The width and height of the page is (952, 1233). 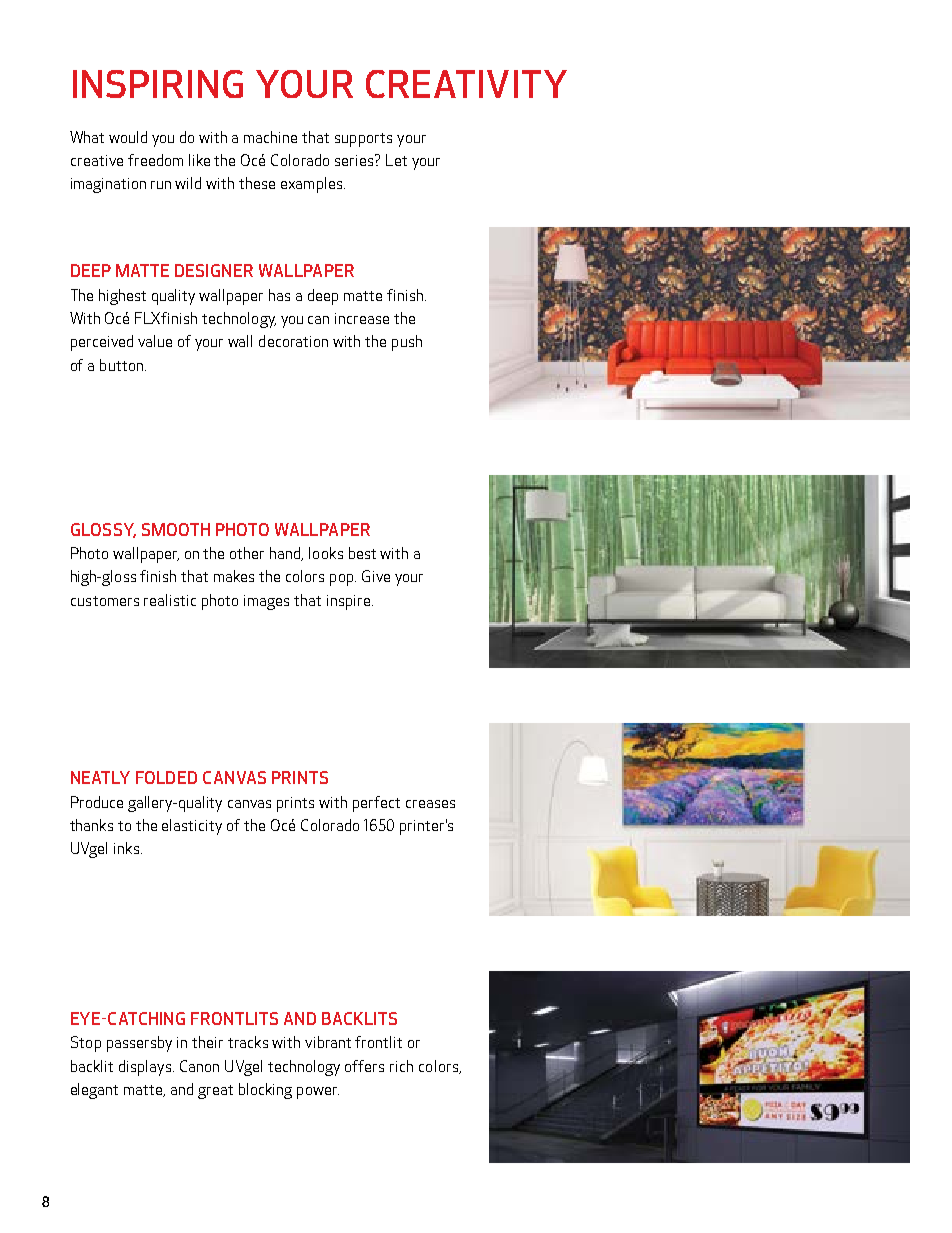 I want to click on images, so click(x=266, y=602).
